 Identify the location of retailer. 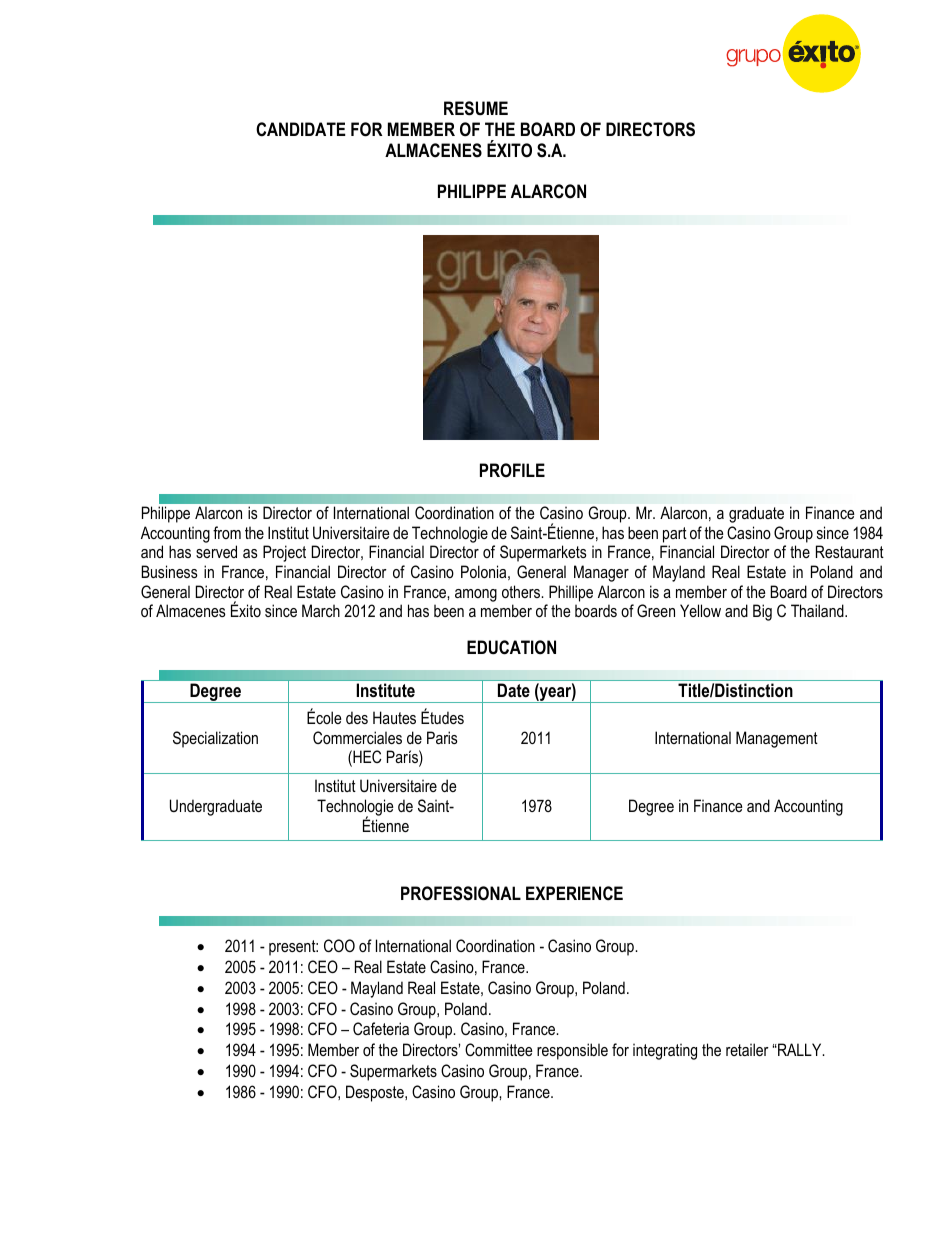
(747, 1049).
